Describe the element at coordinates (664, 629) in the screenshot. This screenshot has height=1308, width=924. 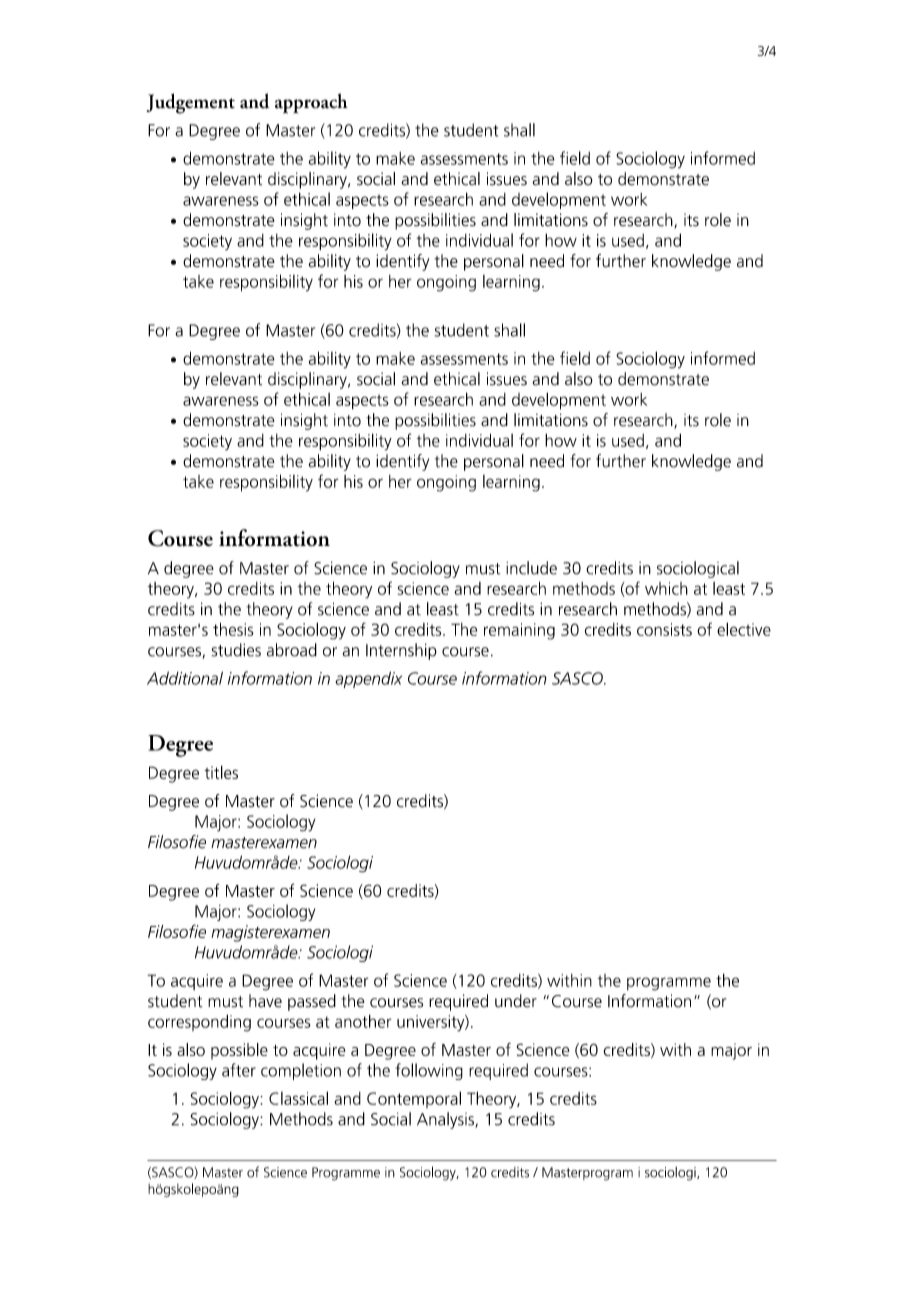
I see `consists` at that location.
